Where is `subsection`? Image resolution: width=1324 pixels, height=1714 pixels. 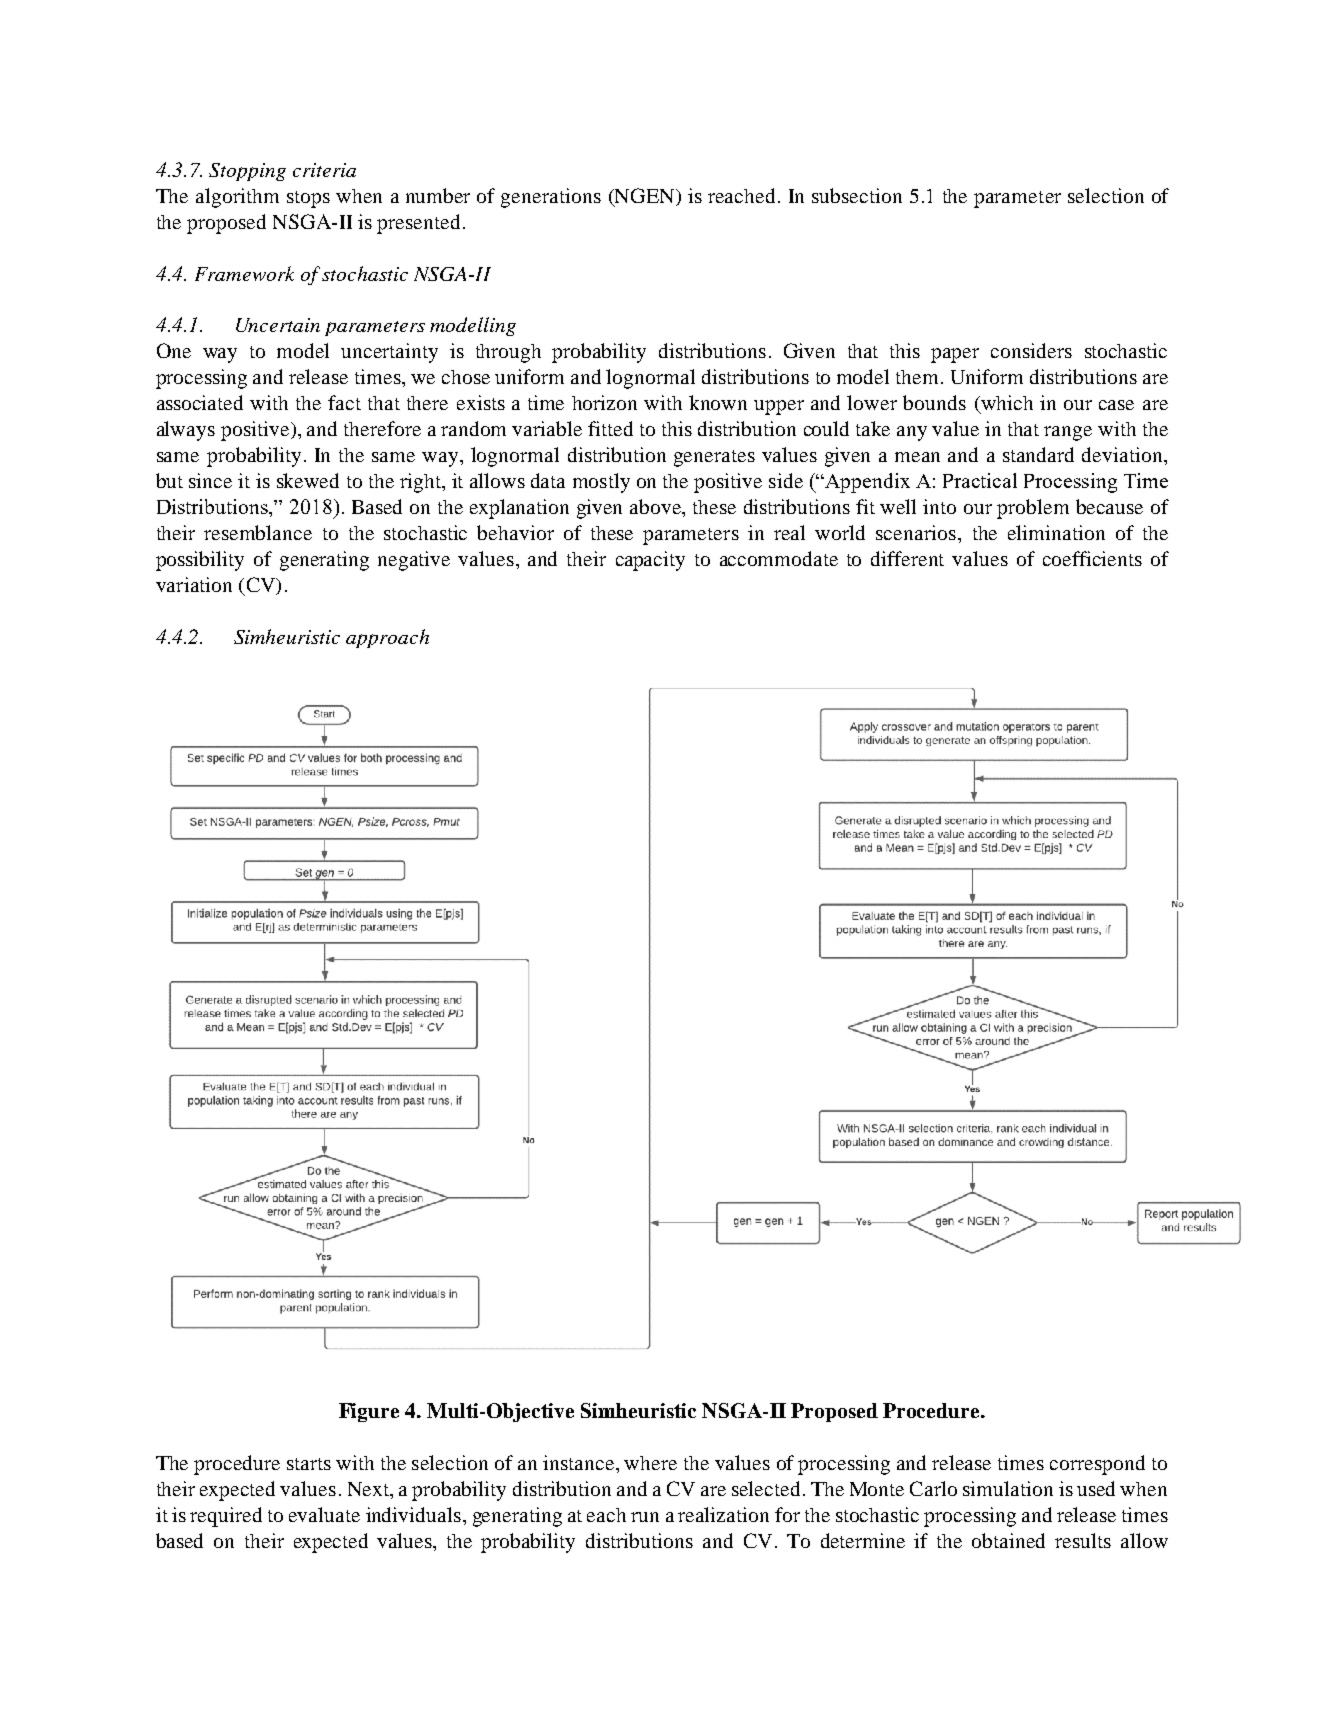
subsection is located at coordinates (857, 195).
